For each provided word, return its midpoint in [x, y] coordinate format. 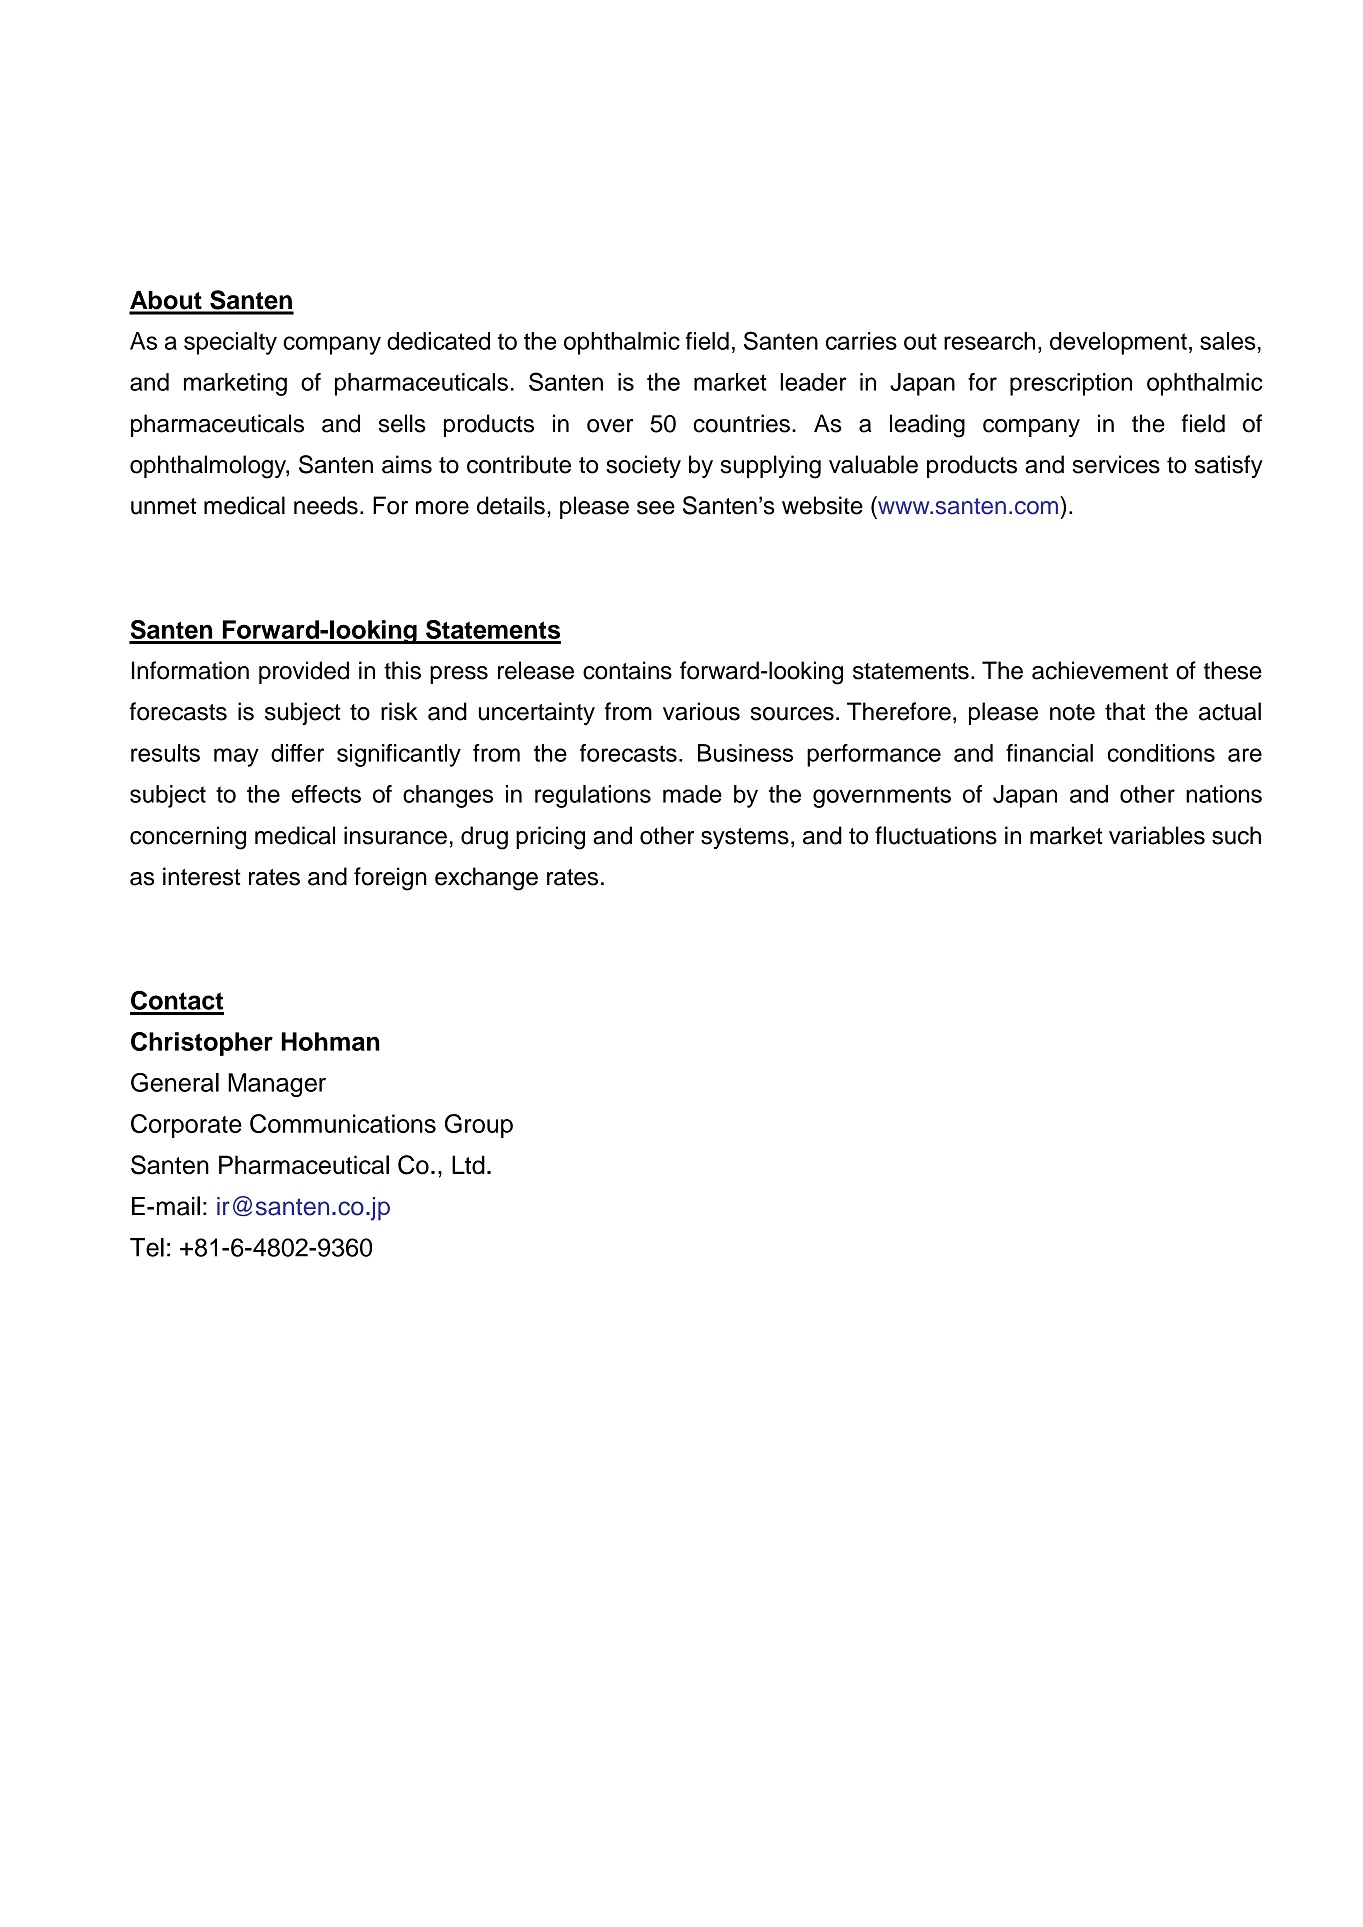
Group [479, 1126]
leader [813, 382]
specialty [230, 343]
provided [304, 672]
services [1116, 464]
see [656, 508]
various [701, 711]
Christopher [202, 1044]
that [1125, 711]
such [1236, 835]
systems [745, 838]
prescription [1071, 384]
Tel [147, 1247]
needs [326, 505]
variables [1157, 835]
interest [202, 876]
